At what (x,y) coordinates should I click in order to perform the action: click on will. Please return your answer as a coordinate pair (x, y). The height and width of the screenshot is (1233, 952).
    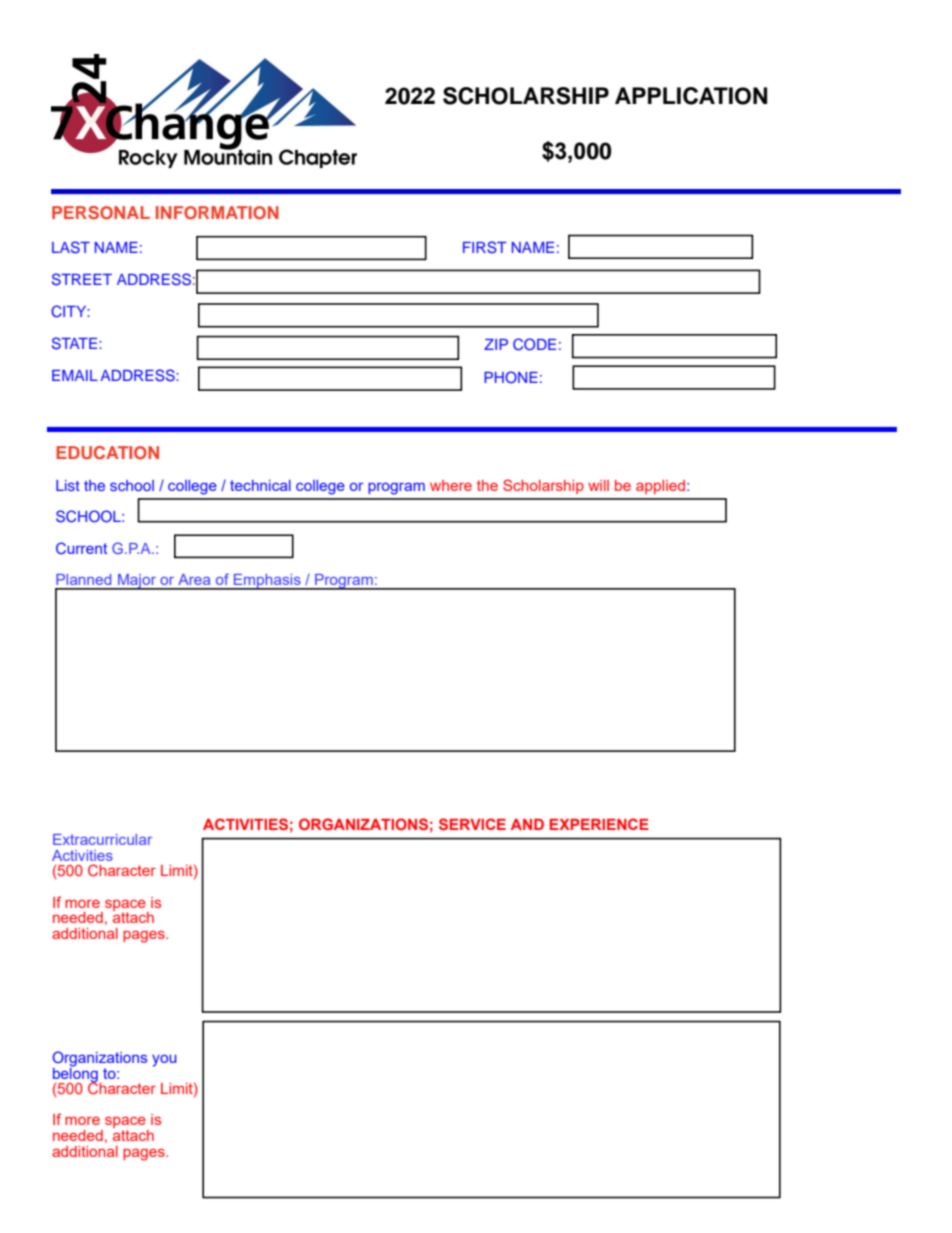
    Looking at the image, I should click on (598, 485).
